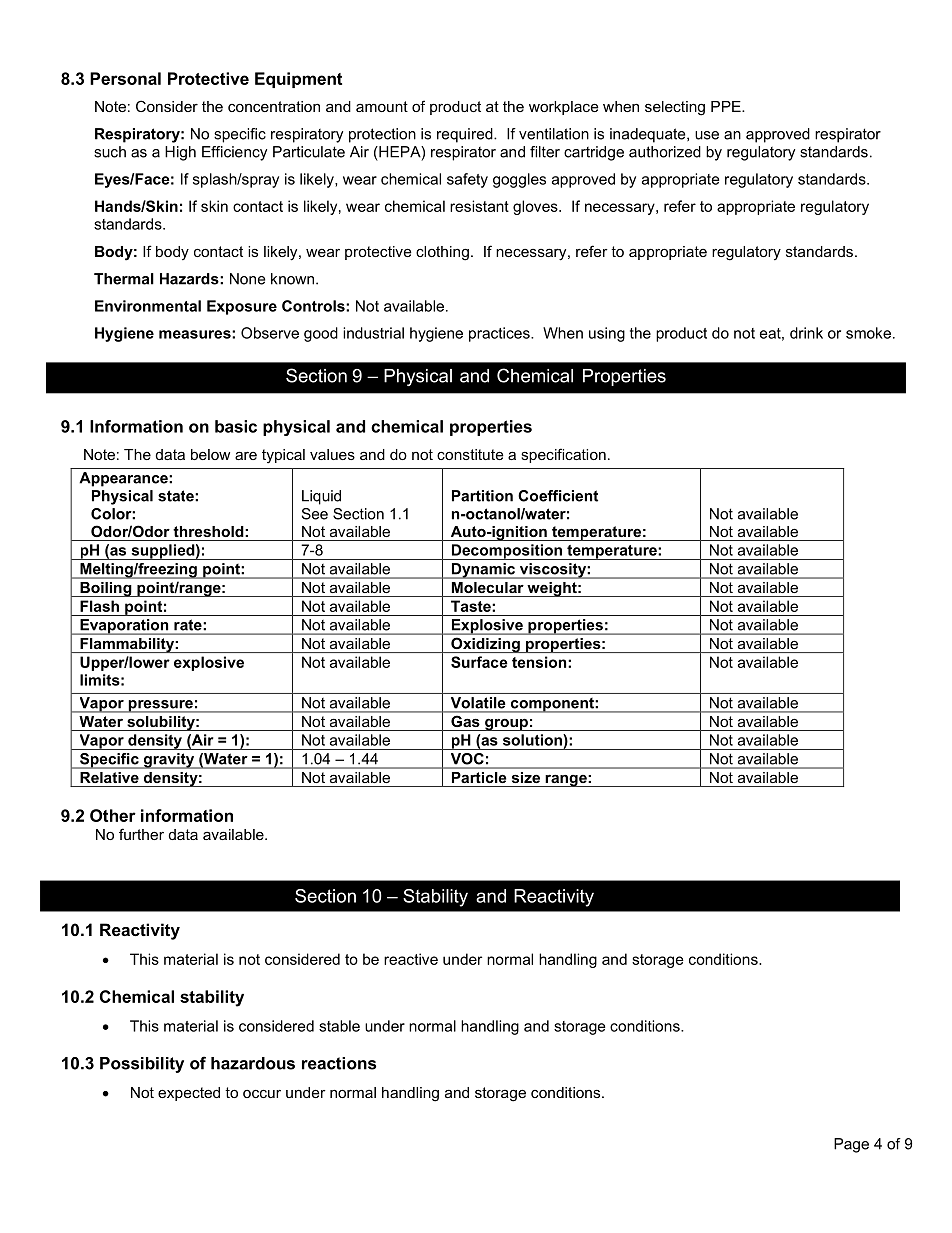 The height and width of the document is (1233, 952). Describe the element at coordinates (707, 135) in the document. I see `use` at that location.
